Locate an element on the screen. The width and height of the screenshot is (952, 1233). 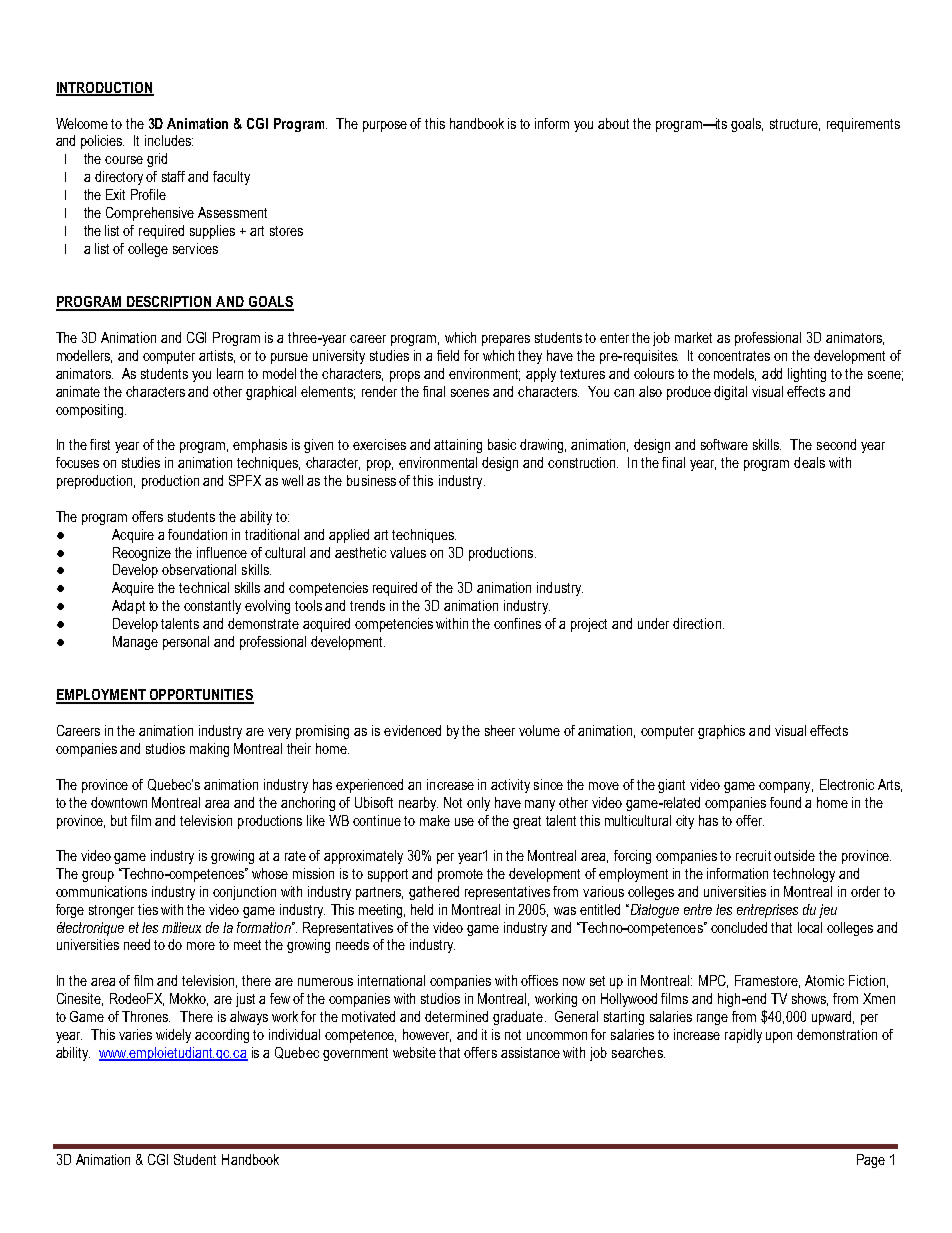
held is located at coordinates (422, 909).
